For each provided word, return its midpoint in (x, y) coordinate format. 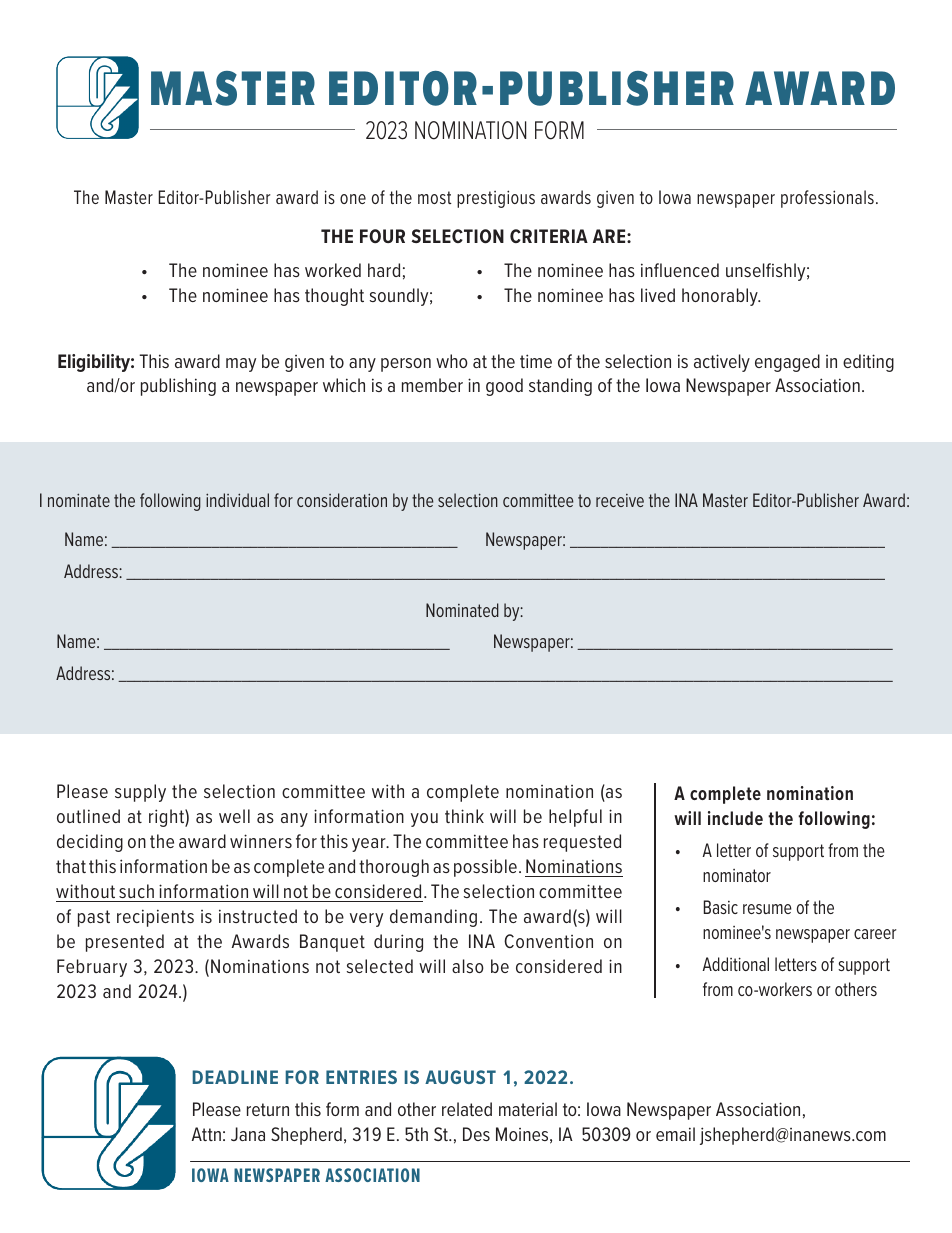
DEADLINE (235, 1077)
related (467, 1109)
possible (485, 868)
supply (140, 793)
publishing (178, 387)
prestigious (496, 199)
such (136, 891)
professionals (827, 199)
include (735, 818)
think (464, 816)
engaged (787, 363)
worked (333, 270)
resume (767, 909)
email (675, 1134)
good (504, 387)
